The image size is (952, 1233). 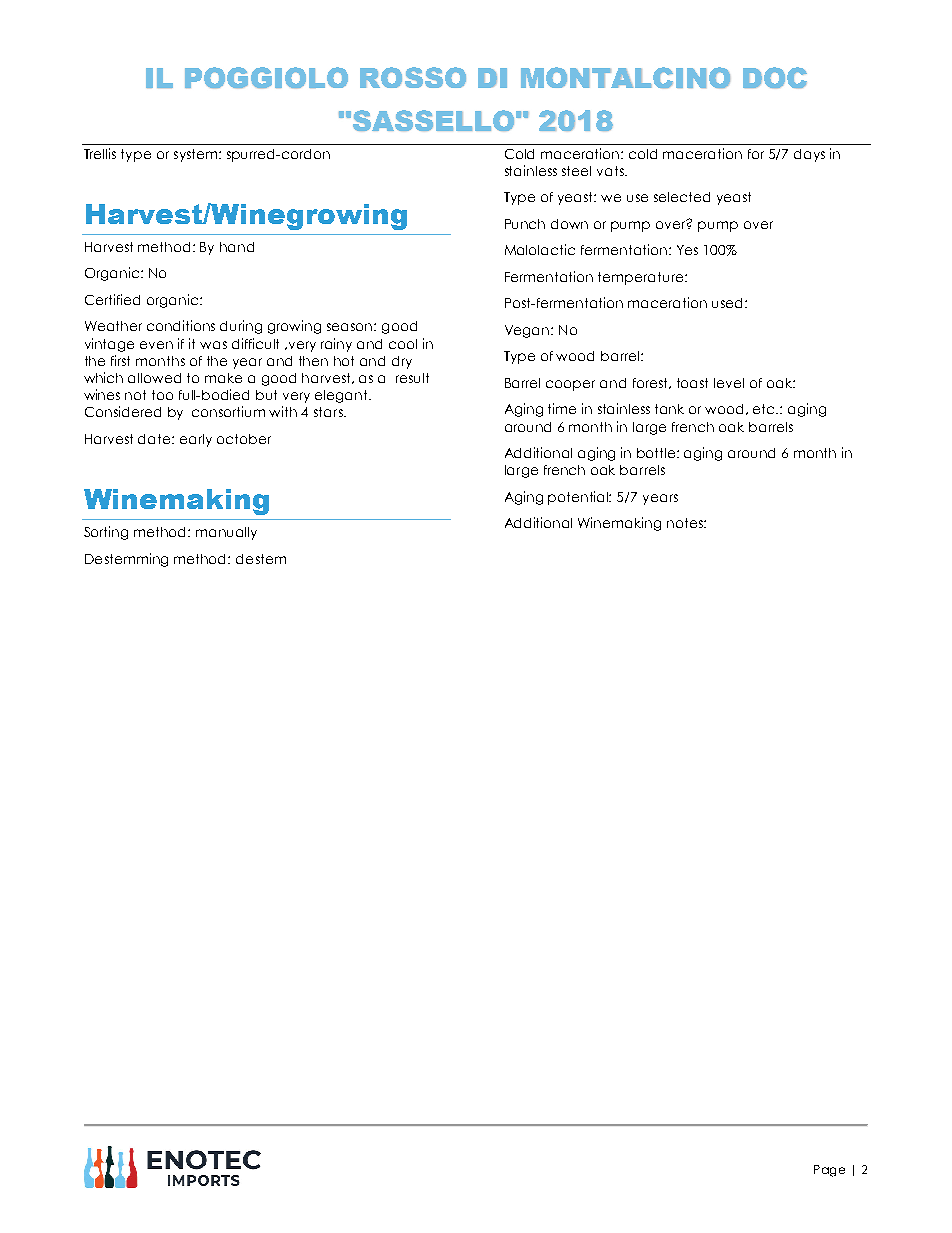 What do you see at coordinates (562, 408) in the image?
I see `time` at bounding box center [562, 408].
